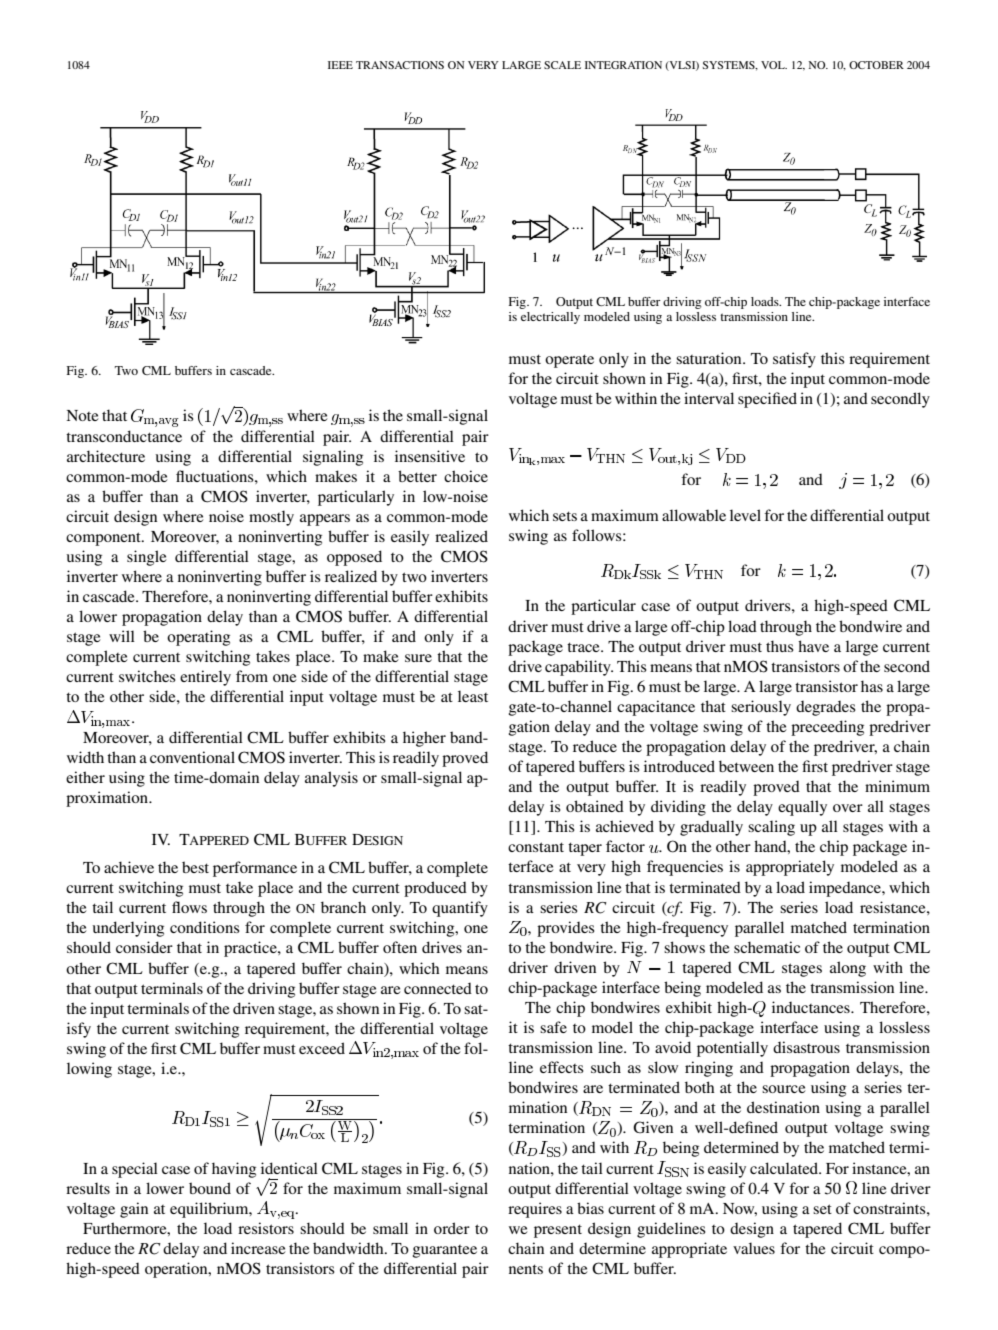 Image resolution: width=998 pixels, height=1330 pixels. I want to click on operation, so click(177, 1270).
